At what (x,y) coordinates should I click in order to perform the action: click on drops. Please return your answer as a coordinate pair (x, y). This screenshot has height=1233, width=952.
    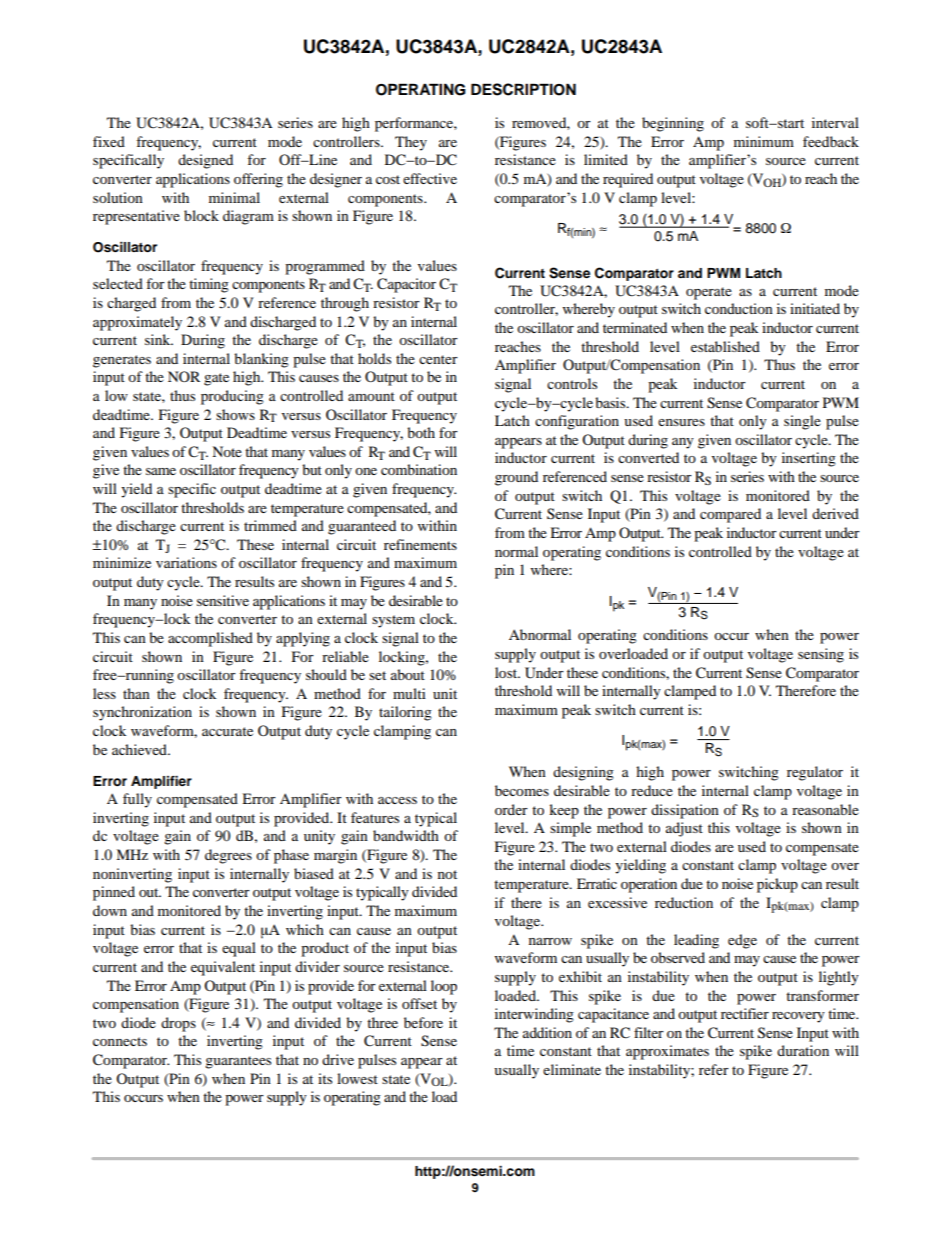
    Looking at the image, I should click on (178, 1024).
